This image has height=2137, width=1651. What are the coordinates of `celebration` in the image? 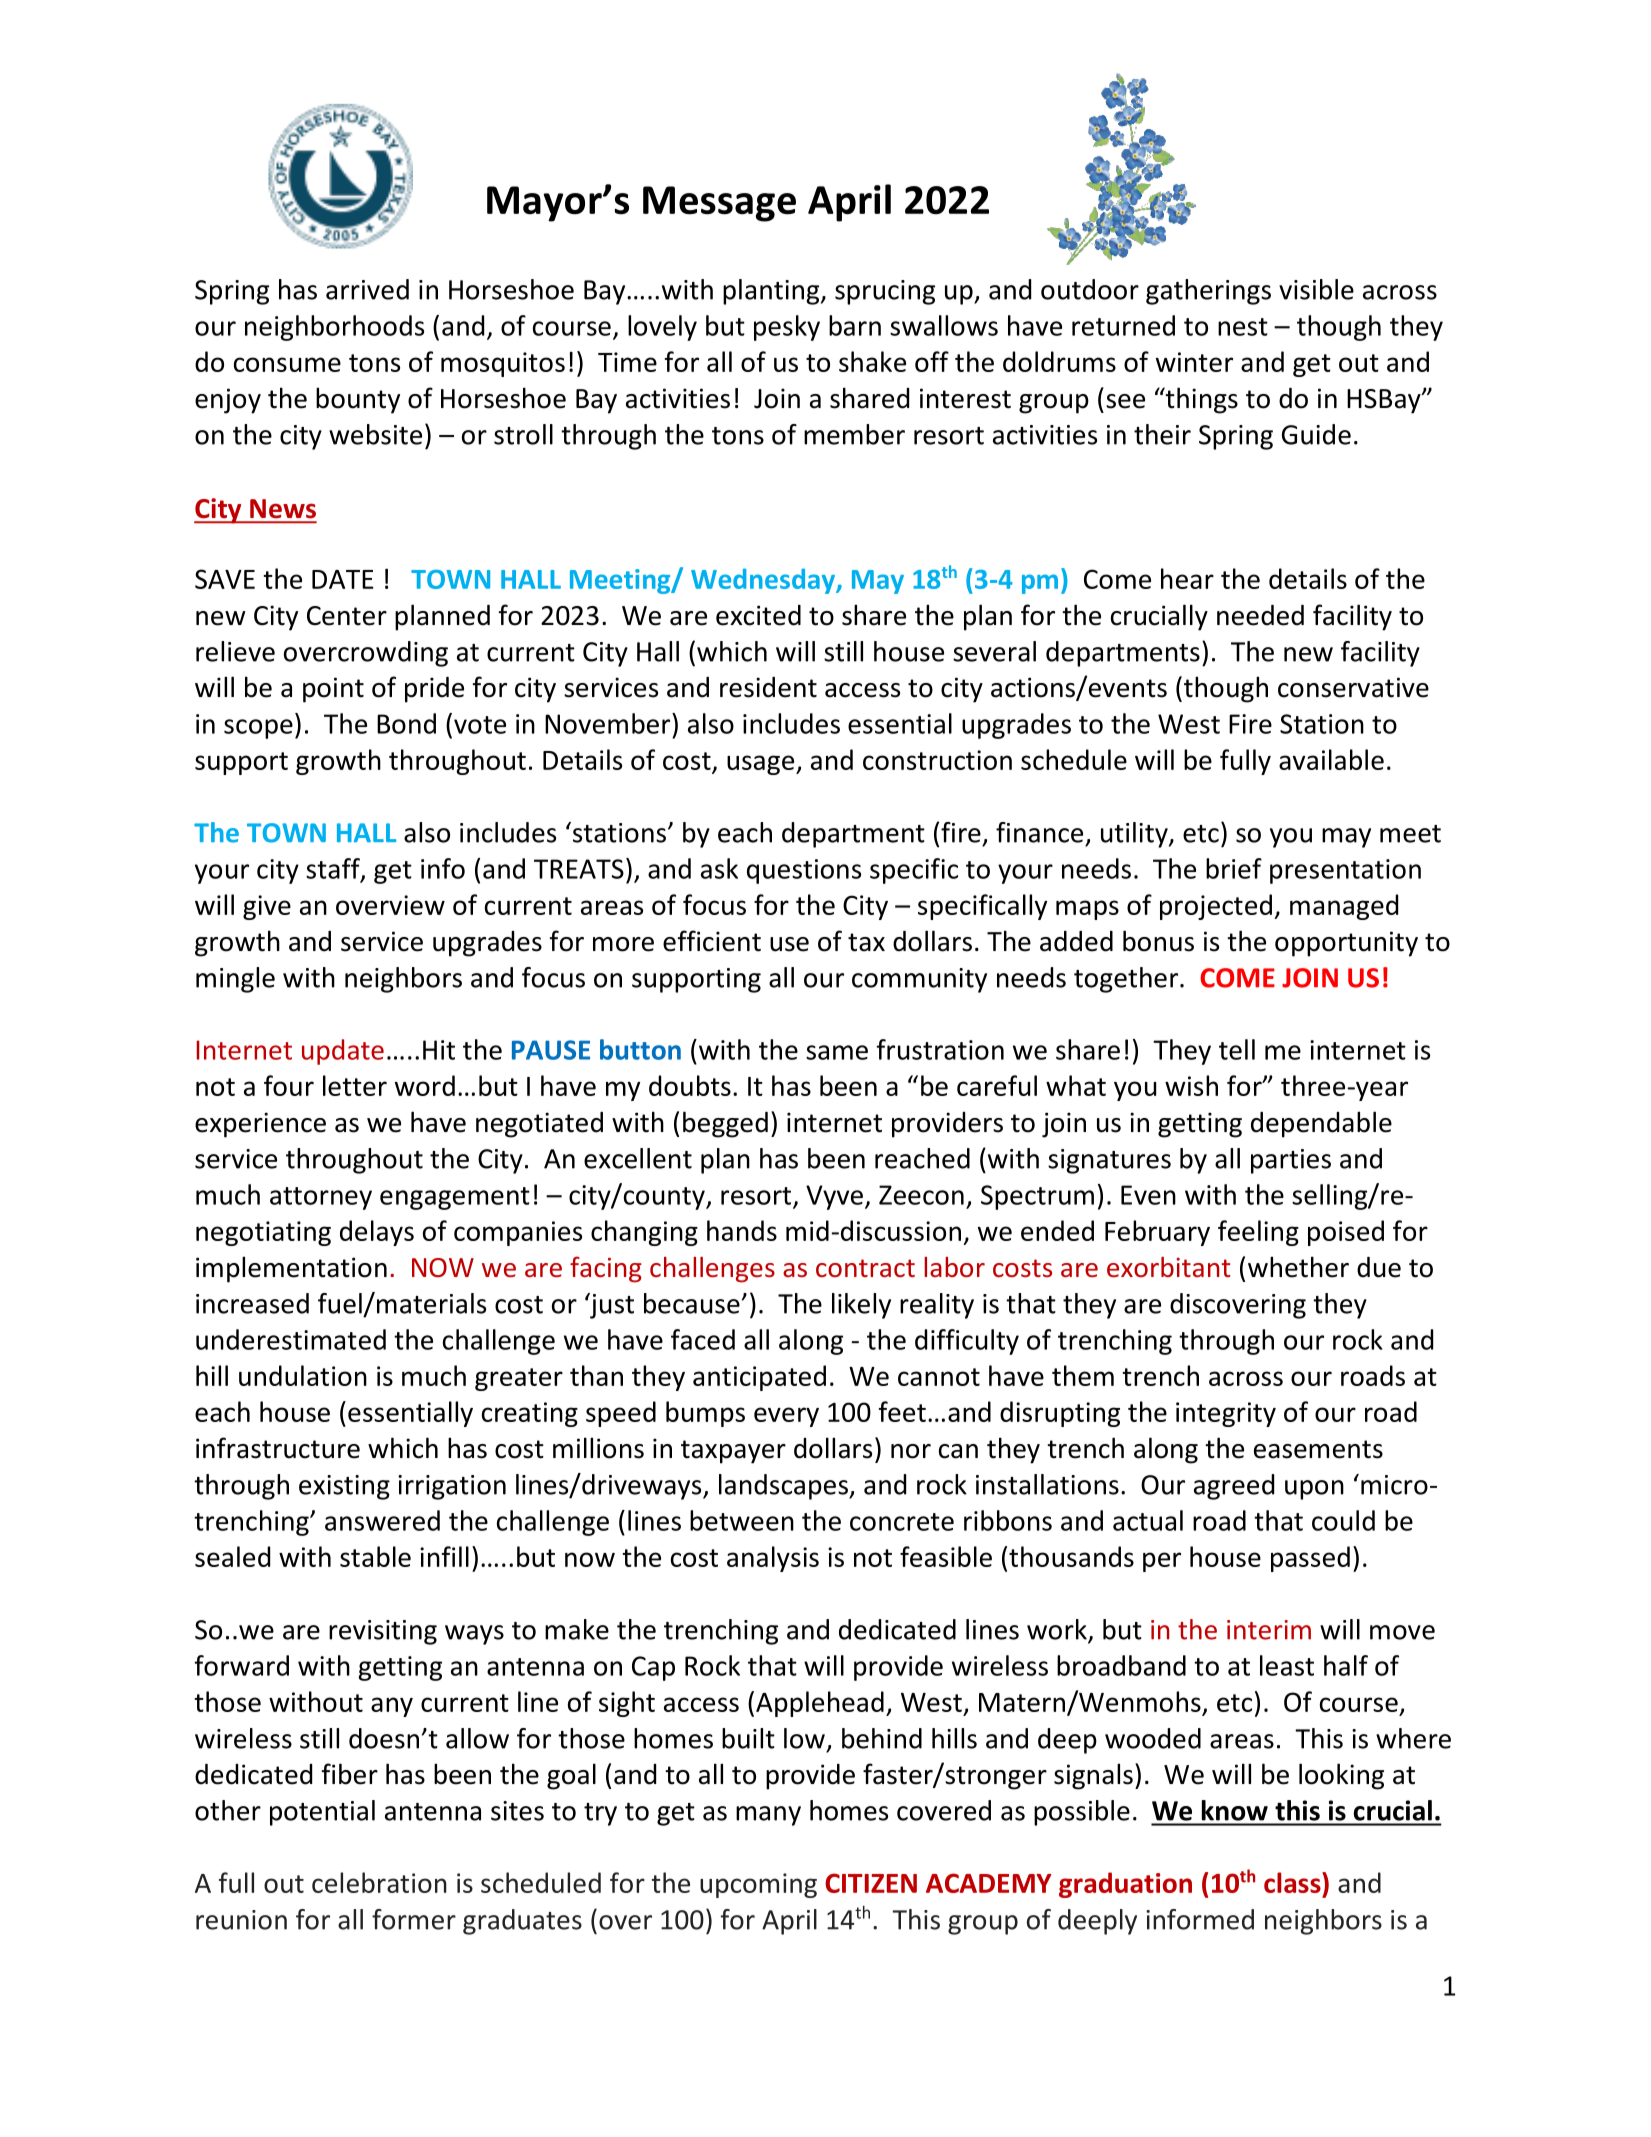 It's located at (379, 1882).
